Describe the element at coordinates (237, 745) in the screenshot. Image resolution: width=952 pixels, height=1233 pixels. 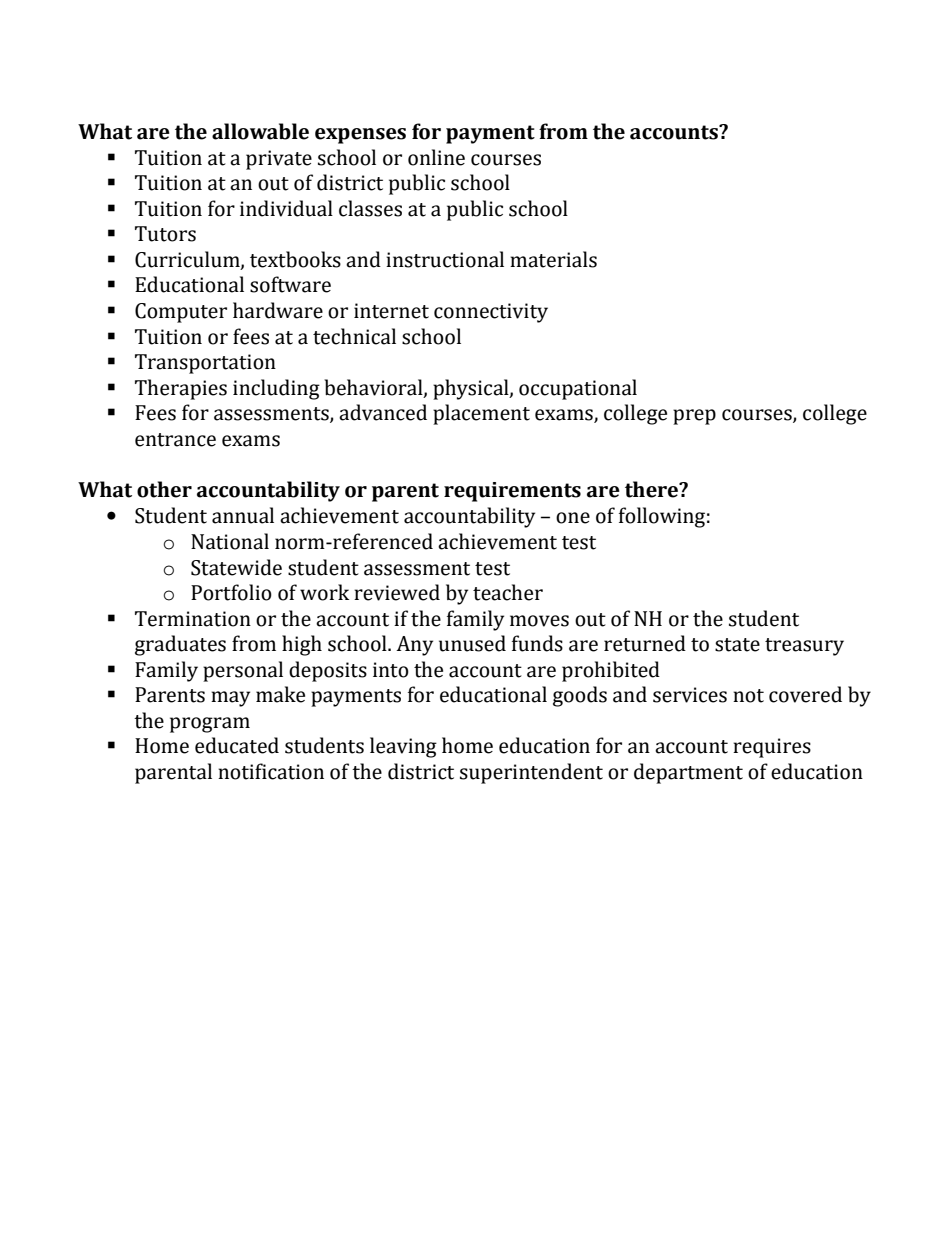
I see `educated` at that location.
